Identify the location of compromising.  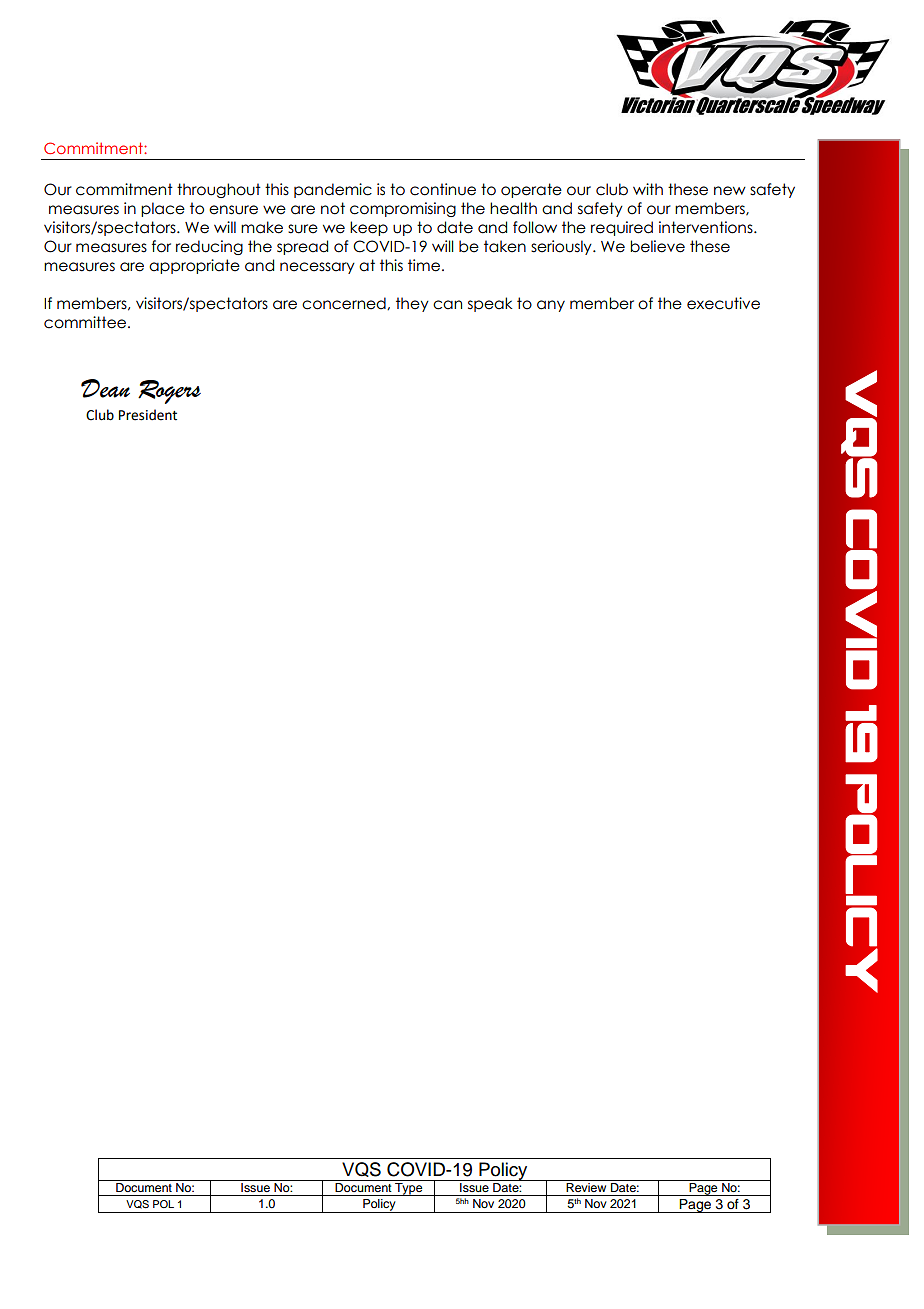
(403, 209).
